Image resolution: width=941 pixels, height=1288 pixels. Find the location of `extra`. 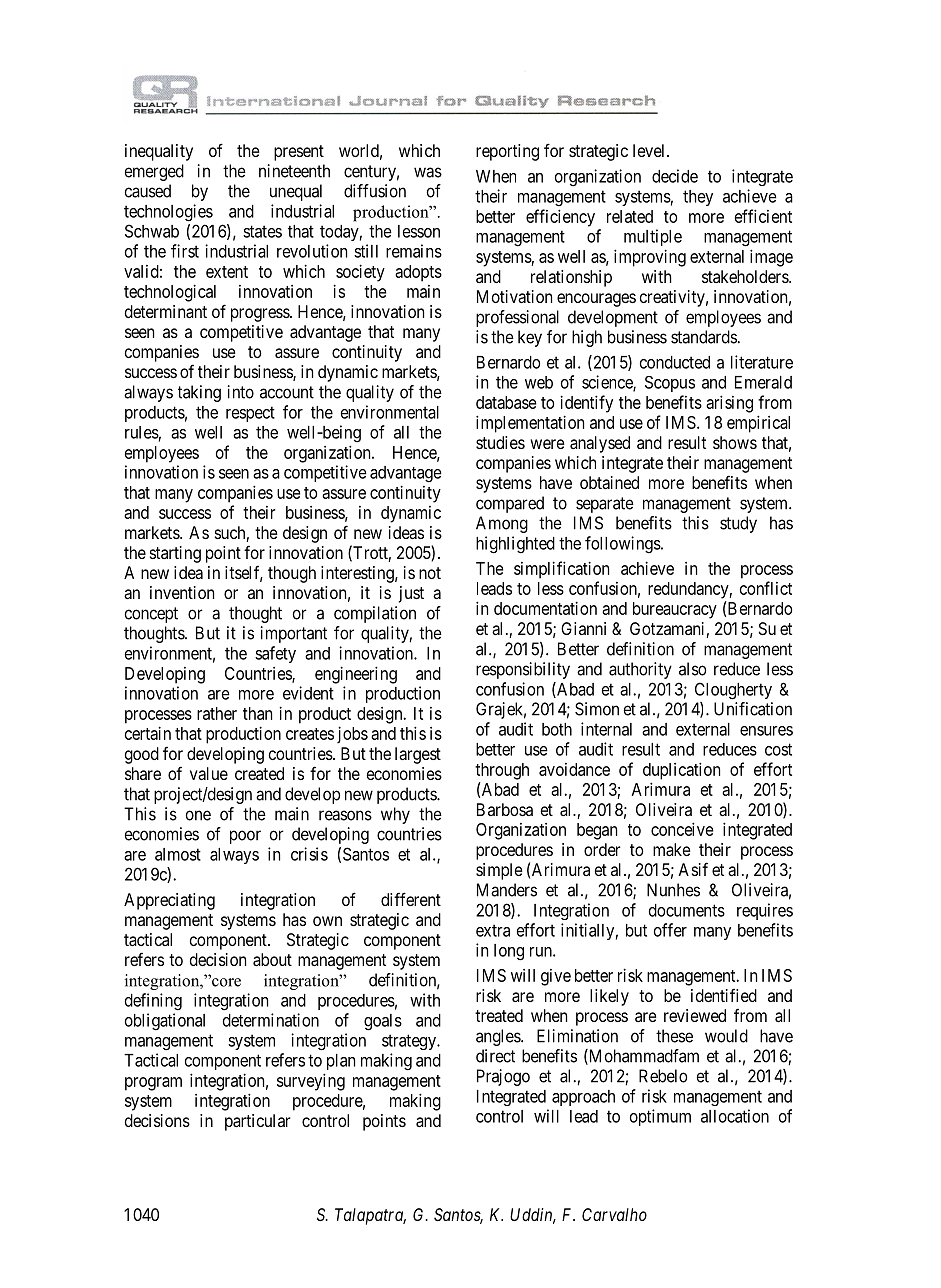

extra is located at coordinates (493, 930).
